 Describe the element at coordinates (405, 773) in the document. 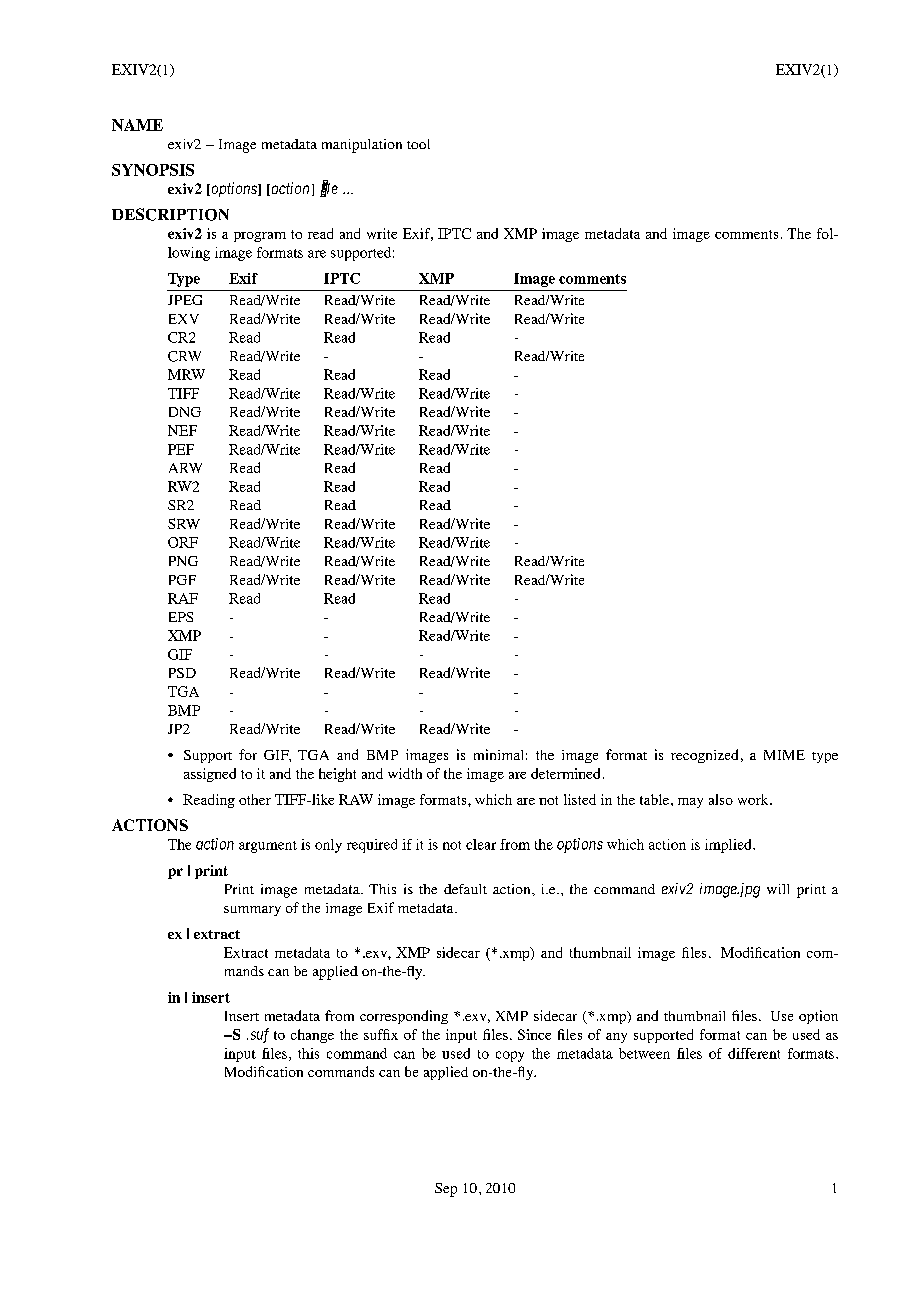

I see `width` at that location.
